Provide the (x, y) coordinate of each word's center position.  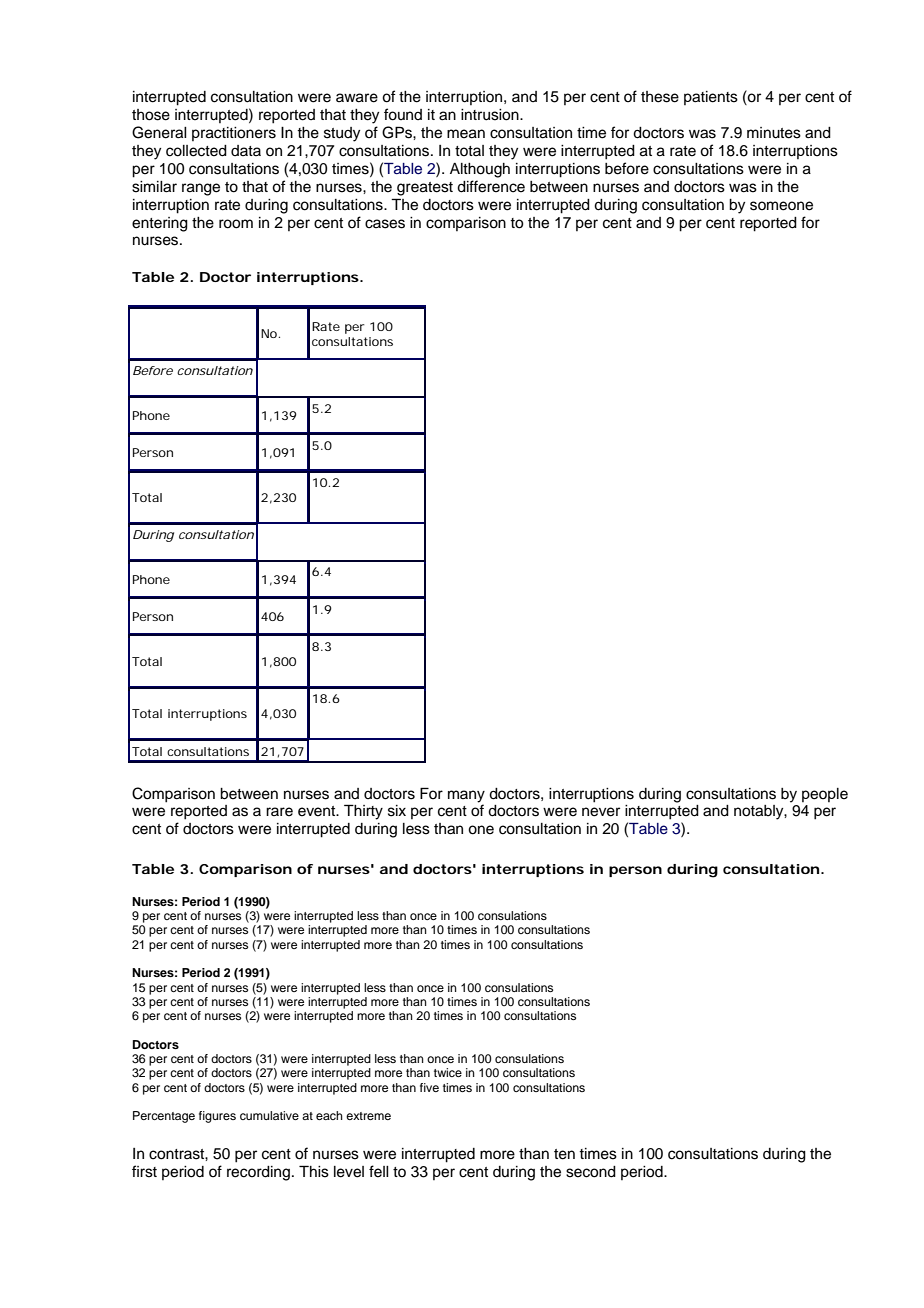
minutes (774, 133)
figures (217, 1117)
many (466, 796)
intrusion (491, 115)
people (825, 795)
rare (279, 812)
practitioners (234, 134)
